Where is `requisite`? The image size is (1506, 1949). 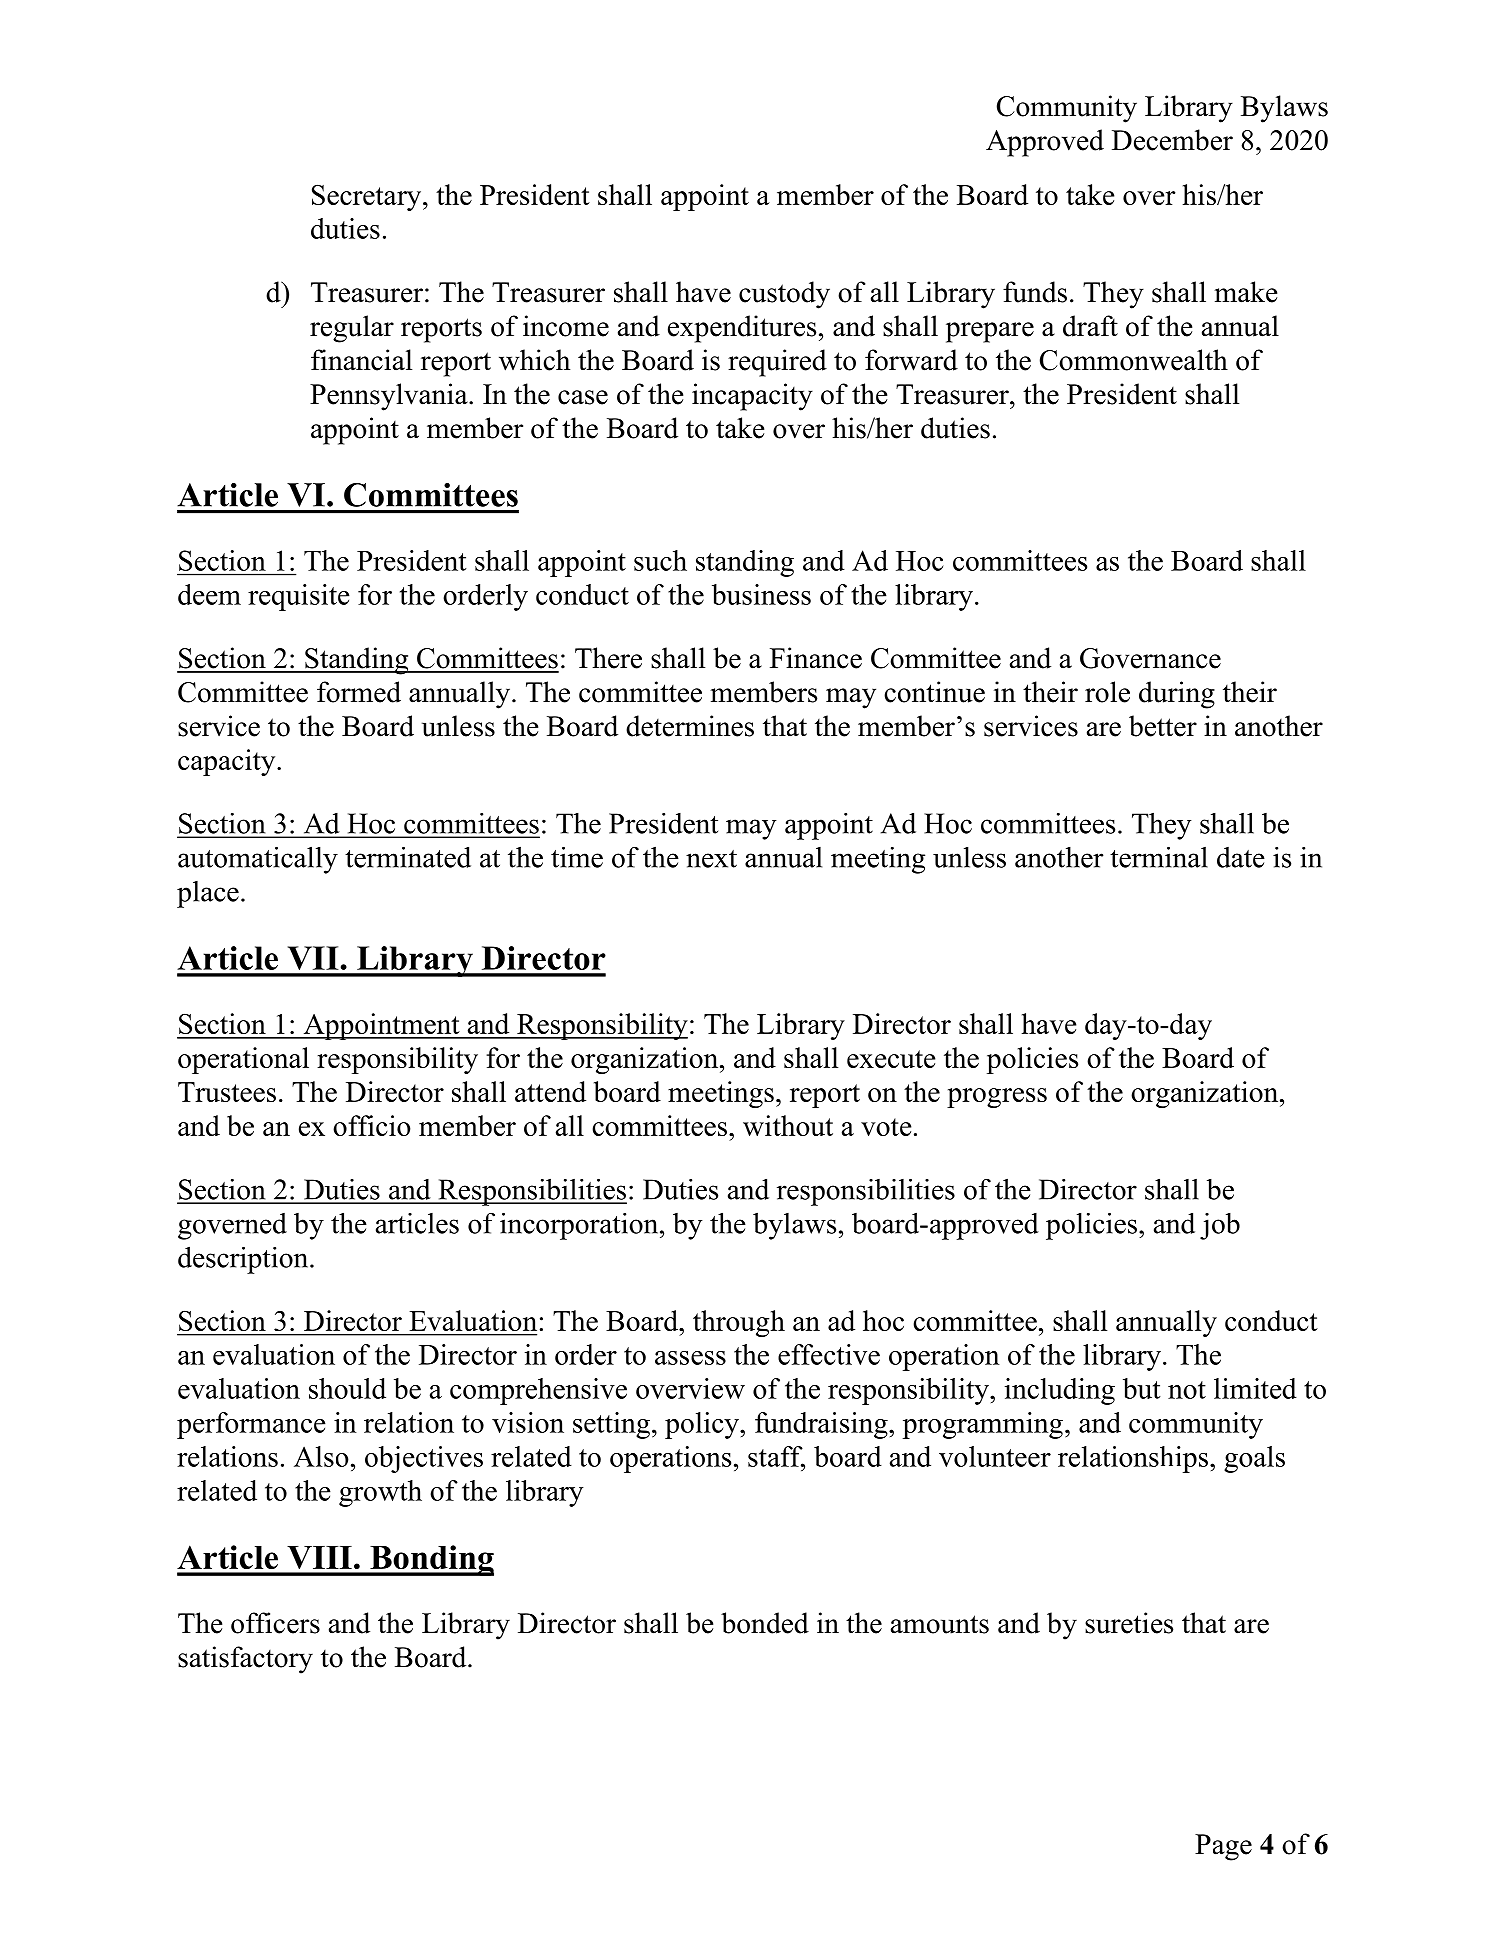
requisite is located at coordinates (299, 597).
